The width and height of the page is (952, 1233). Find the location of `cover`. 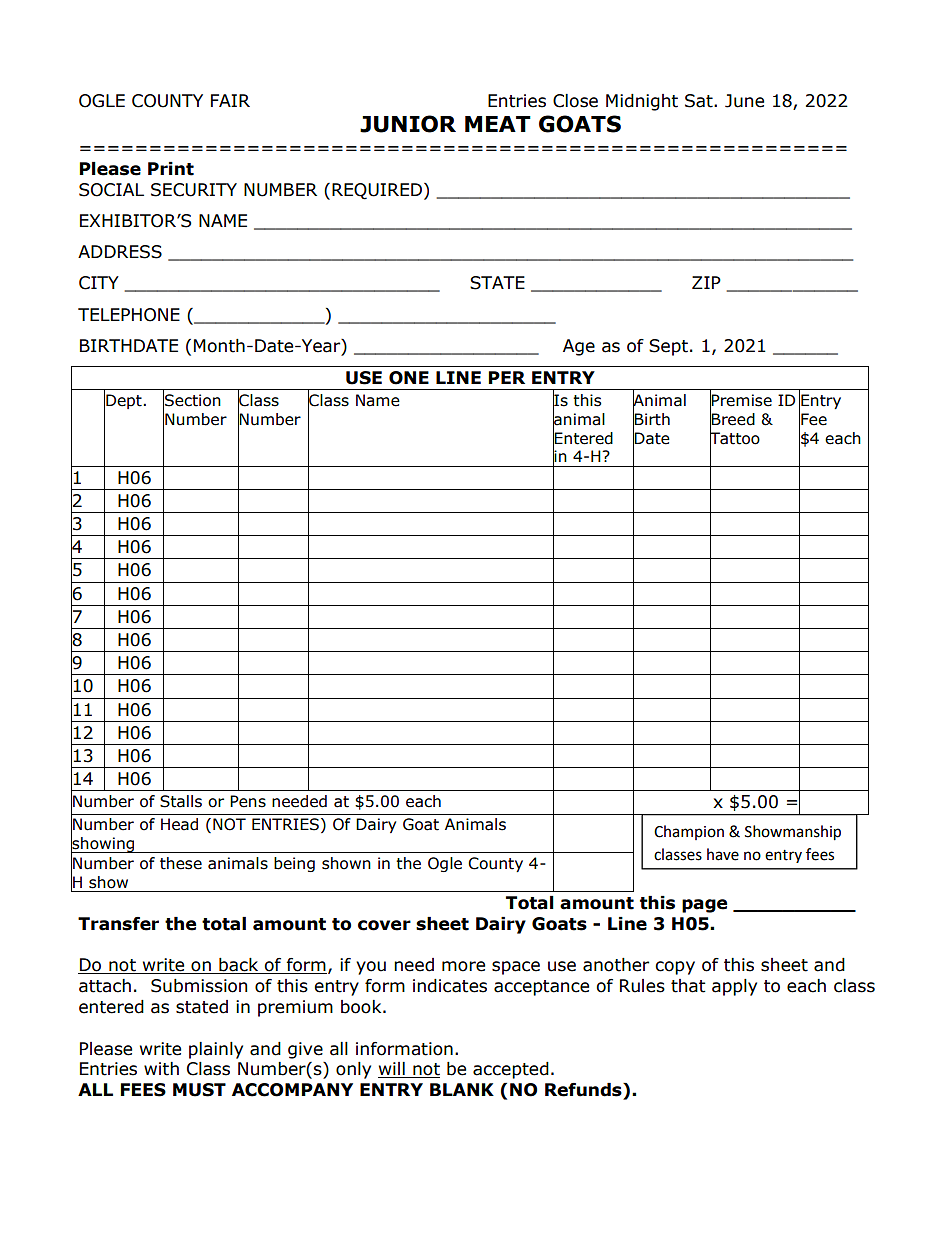

cover is located at coordinates (384, 925).
